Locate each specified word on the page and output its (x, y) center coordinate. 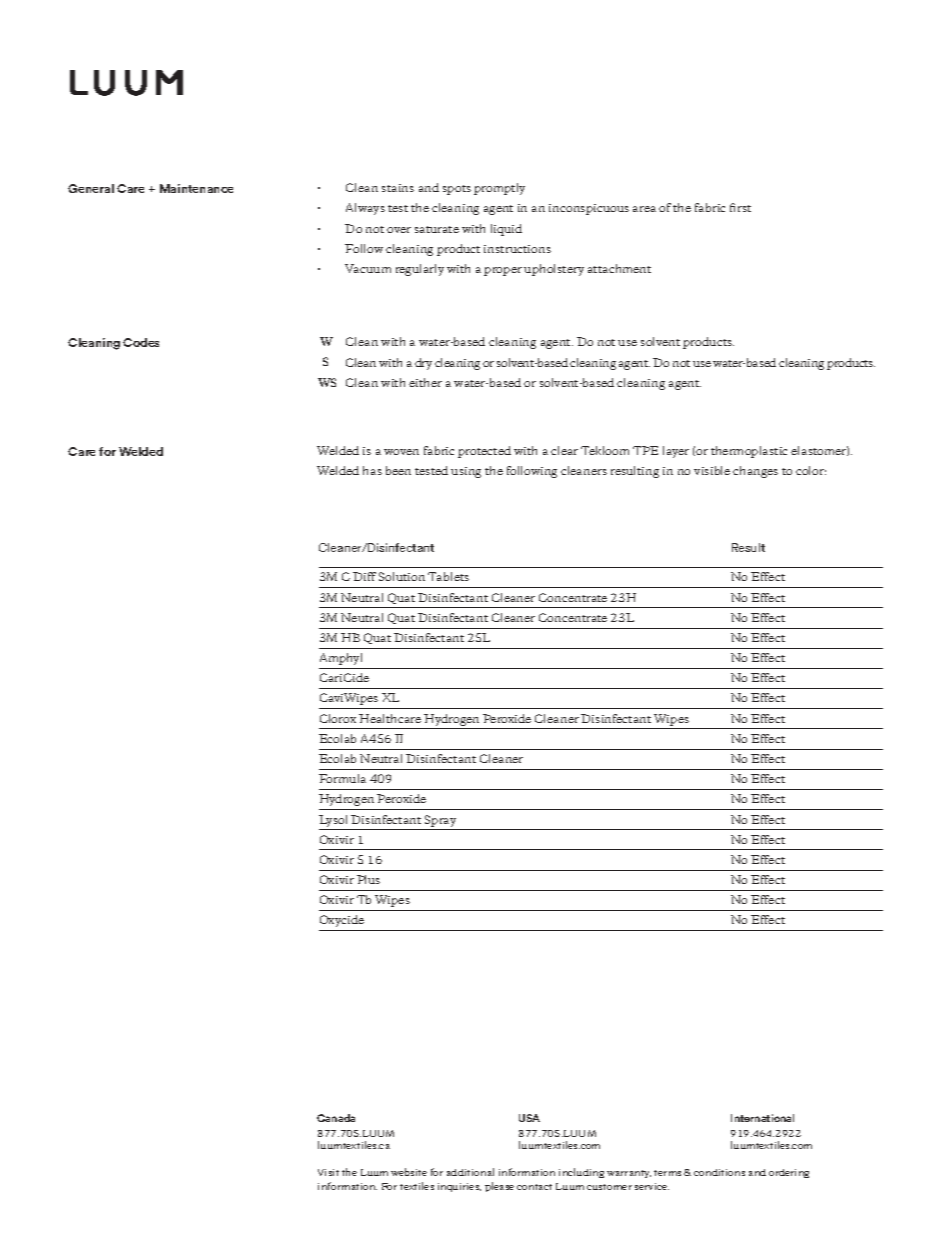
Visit (328, 1172)
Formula (342, 778)
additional (470, 1172)
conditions (719, 1172)
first (740, 207)
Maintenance (196, 188)
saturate (437, 229)
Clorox (338, 718)
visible (712, 470)
